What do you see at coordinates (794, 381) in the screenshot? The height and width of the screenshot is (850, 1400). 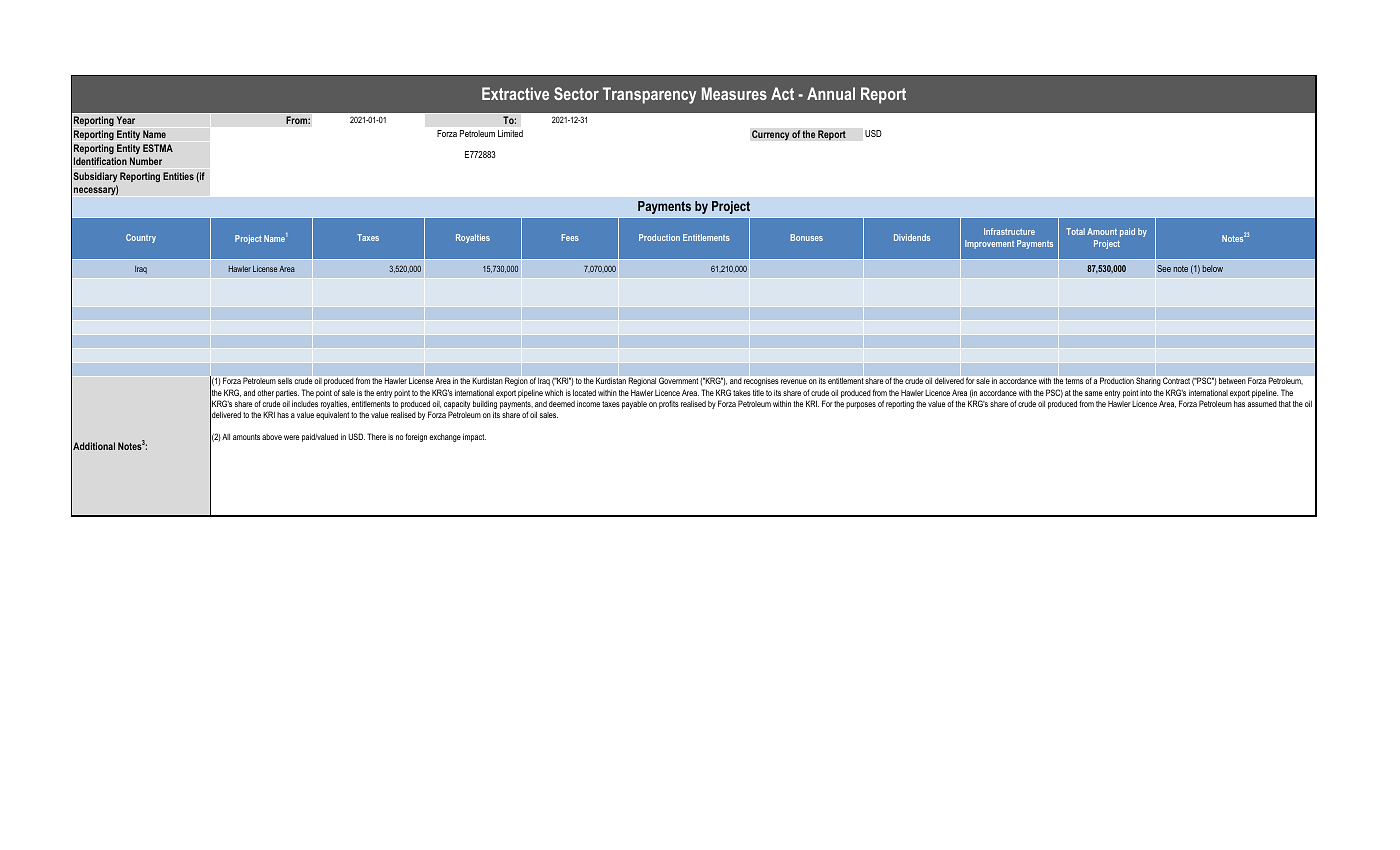 I see `revenue` at bounding box center [794, 381].
